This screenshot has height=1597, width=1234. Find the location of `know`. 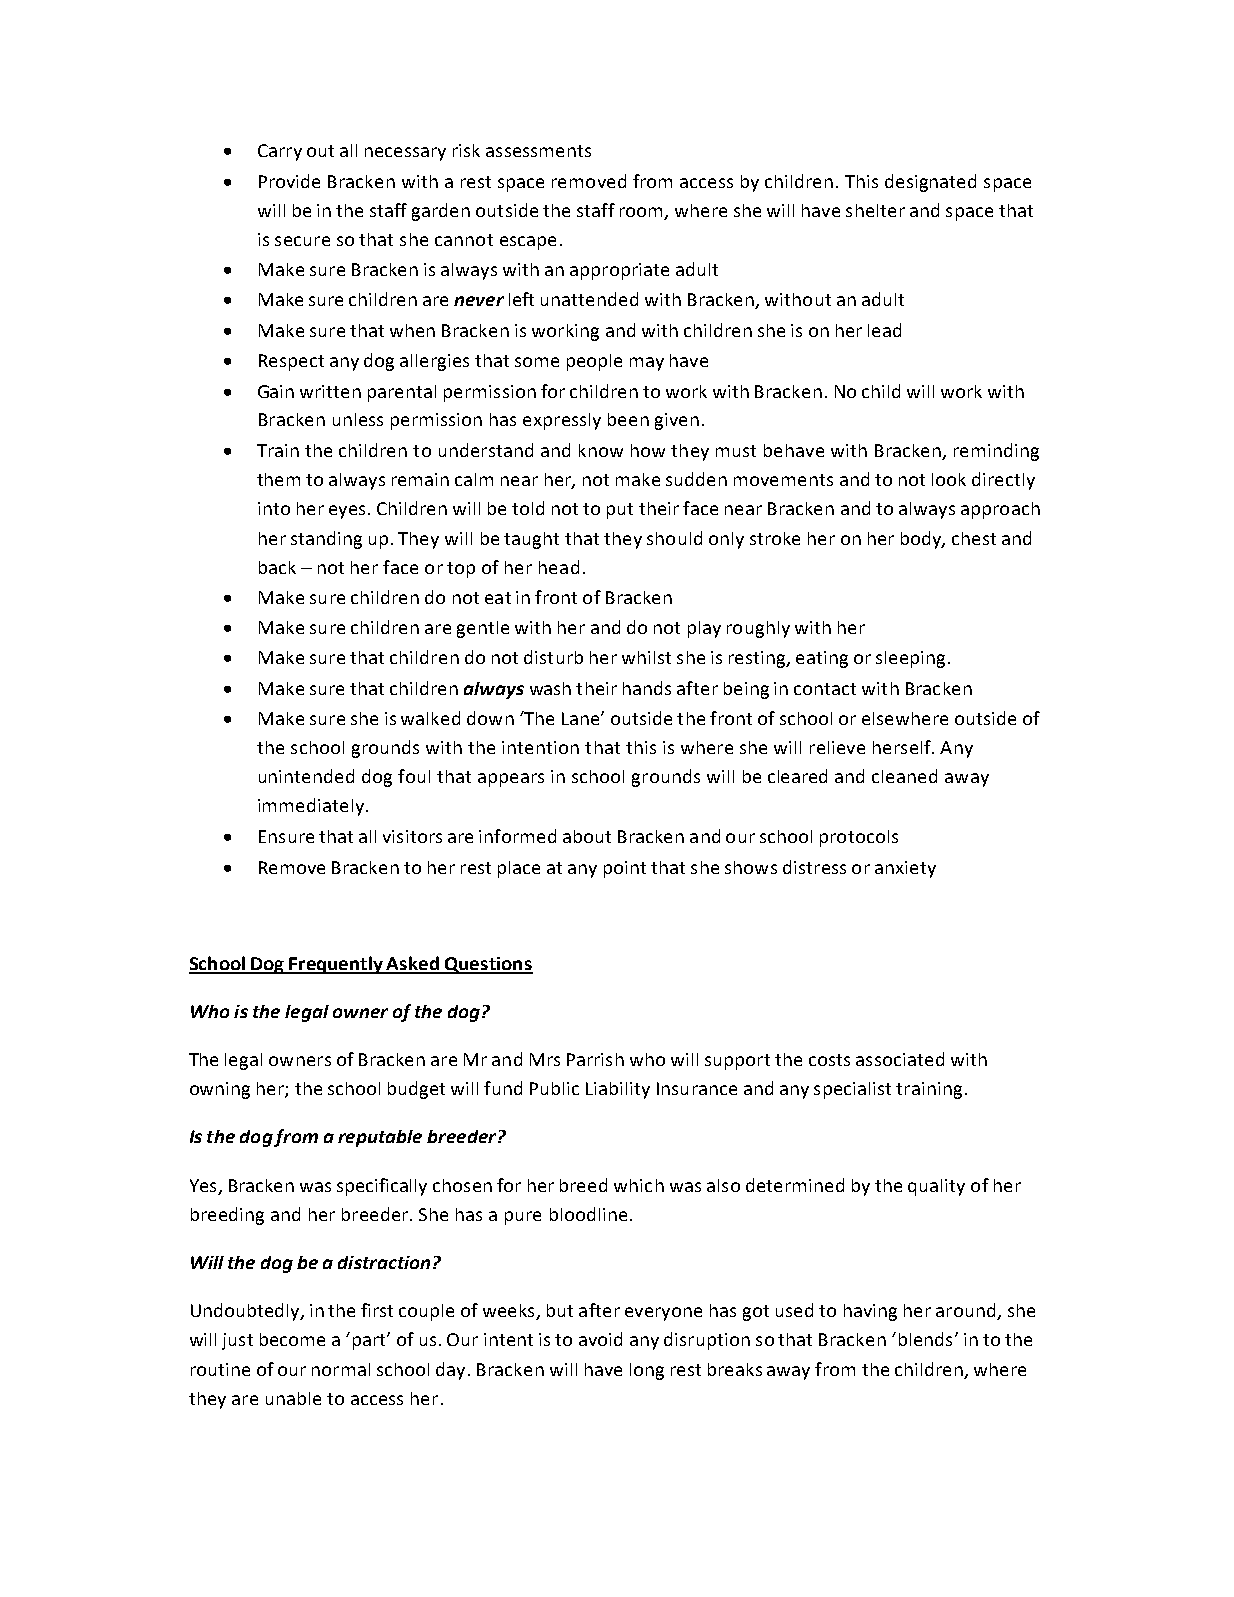

know is located at coordinates (601, 450).
